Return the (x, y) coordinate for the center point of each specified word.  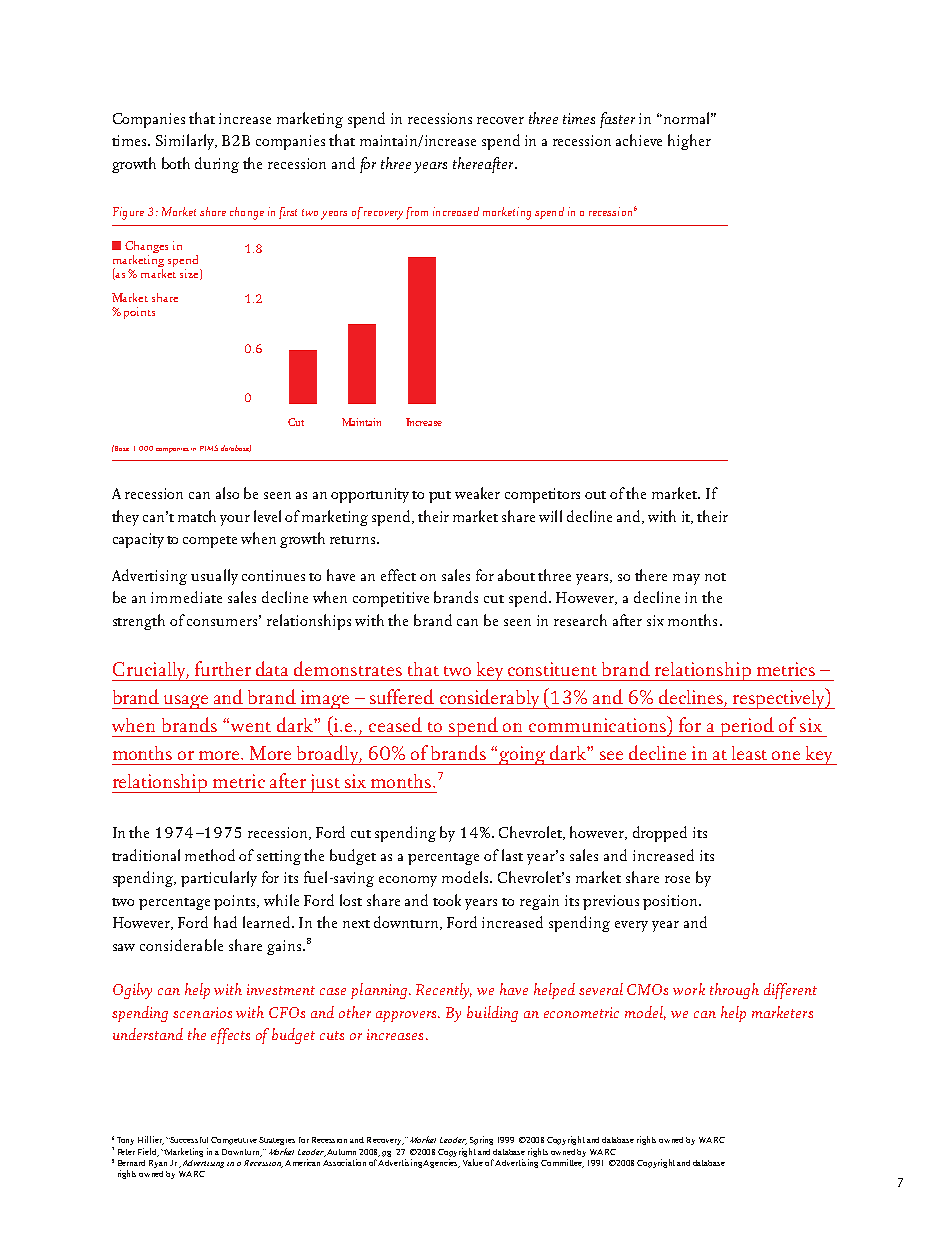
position (671, 902)
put (440, 497)
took (447, 900)
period (747, 727)
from (417, 213)
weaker (477, 493)
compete (210, 542)
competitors (542, 495)
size (190, 274)
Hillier (151, 1140)
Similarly (186, 142)
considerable (181, 945)
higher (689, 142)
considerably (489, 699)
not (715, 577)
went (251, 727)
